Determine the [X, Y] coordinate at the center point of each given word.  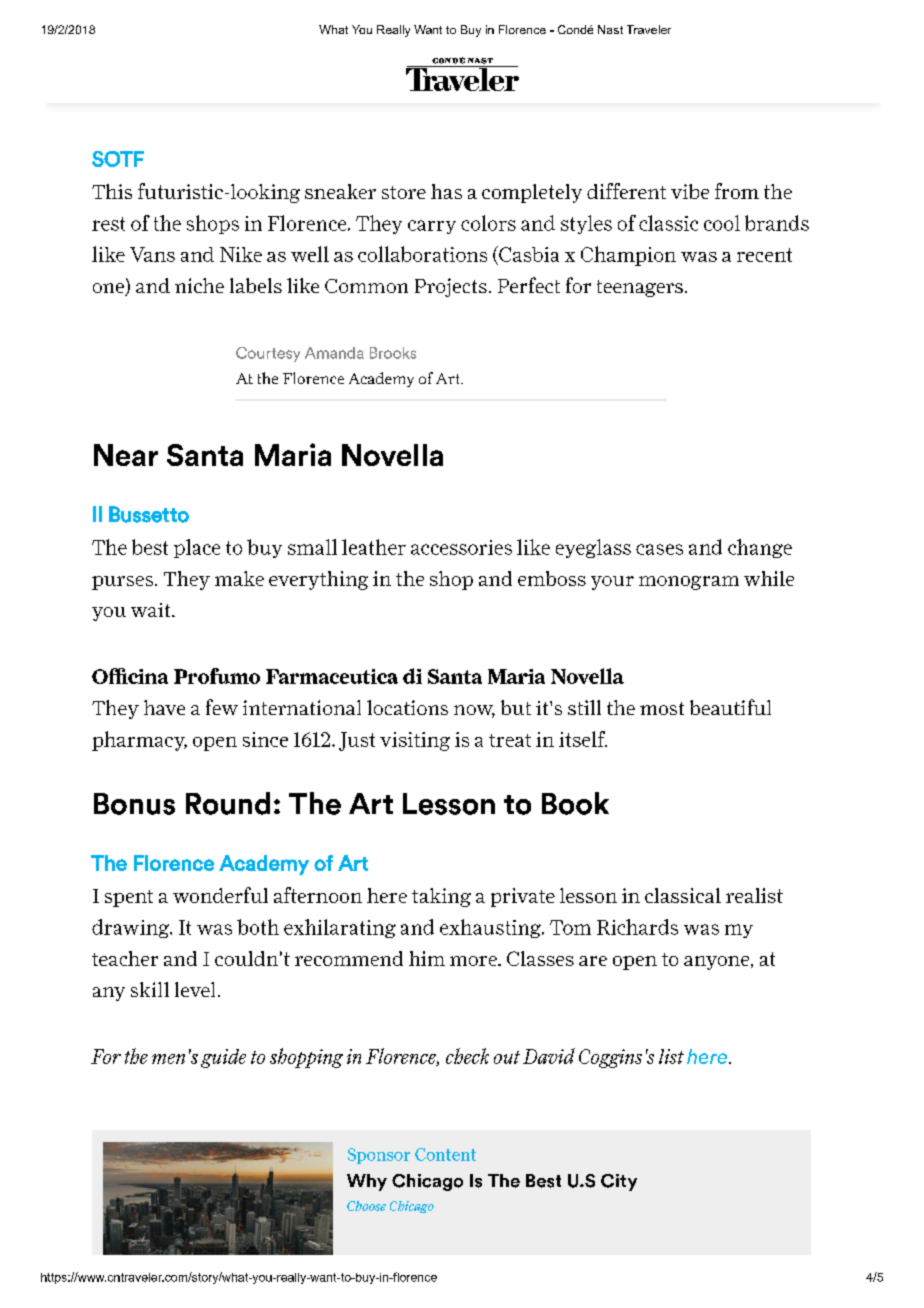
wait [152, 610]
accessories [461, 547]
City [619, 1182]
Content [445, 1154]
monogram [689, 583]
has [446, 191]
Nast [610, 29]
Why [367, 1182]
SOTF [118, 159]
